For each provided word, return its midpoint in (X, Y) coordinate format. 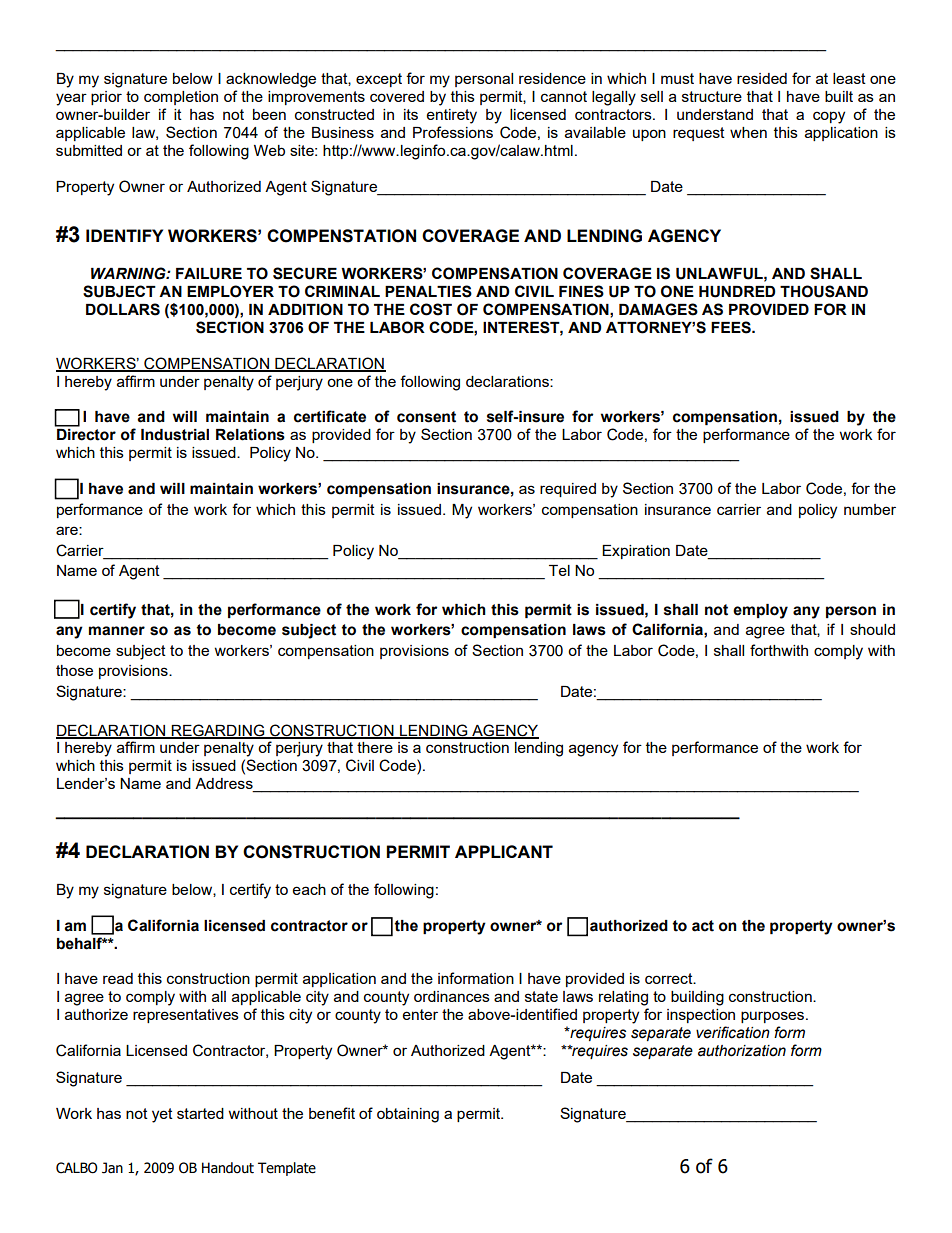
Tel (559, 570)
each (309, 889)
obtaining (408, 1115)
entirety (452, 116)
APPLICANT (504, 851)
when (748, 132)
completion (181, 98)
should (872, 629)
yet (162, 1115)
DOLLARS (123, 309)
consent (426, 417)
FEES (732, 327)
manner (117, 631)
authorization (742, 1051)
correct (670, 978)
